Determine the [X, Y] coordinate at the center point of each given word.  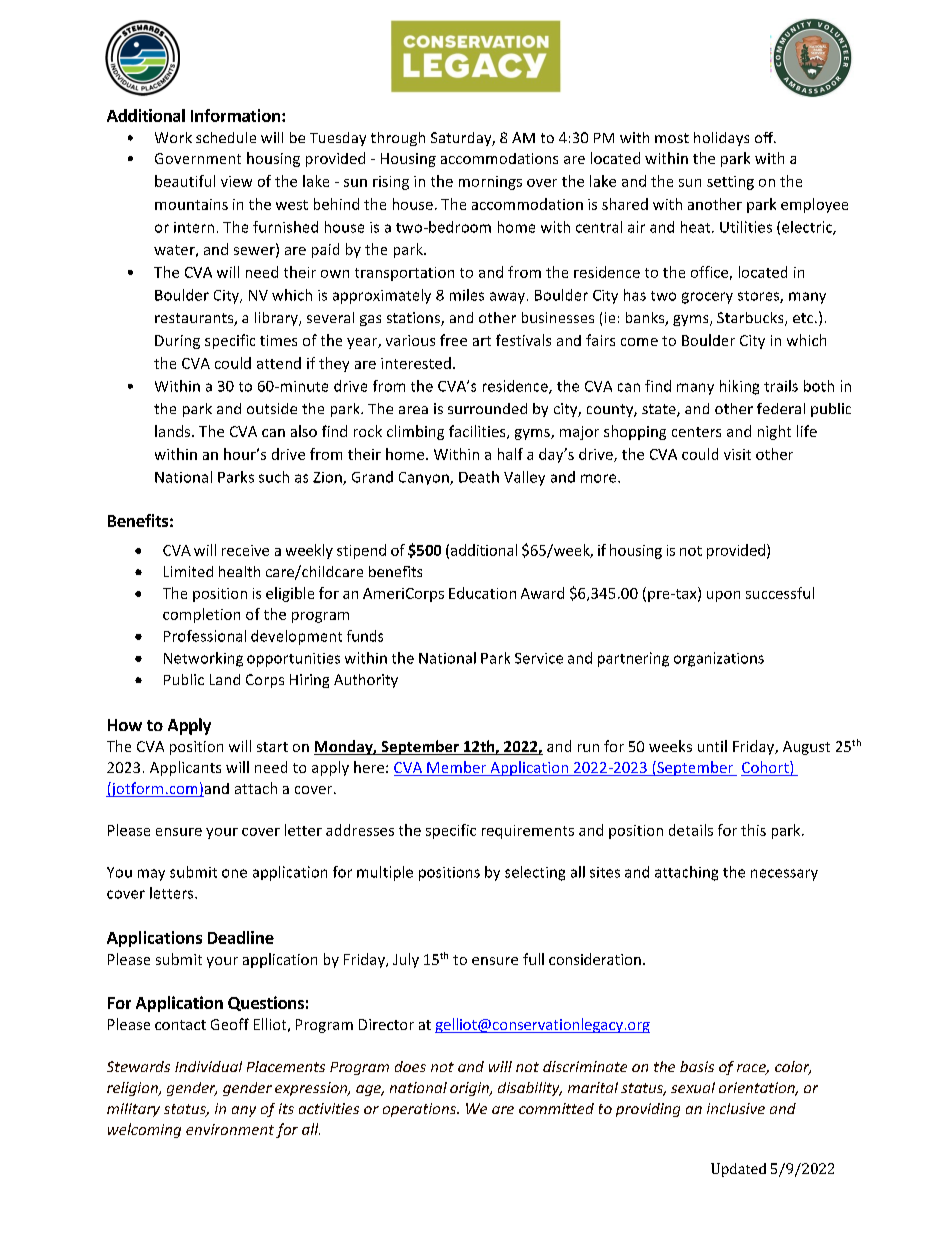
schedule [226, 137]
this [753, 830]
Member [457, 768]
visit [737, 454]
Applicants [185, 768]
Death [479, 477]
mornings [490, 183]
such [274, 477]
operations [420, 1110]
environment [230, 1129]
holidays [721, 139]
